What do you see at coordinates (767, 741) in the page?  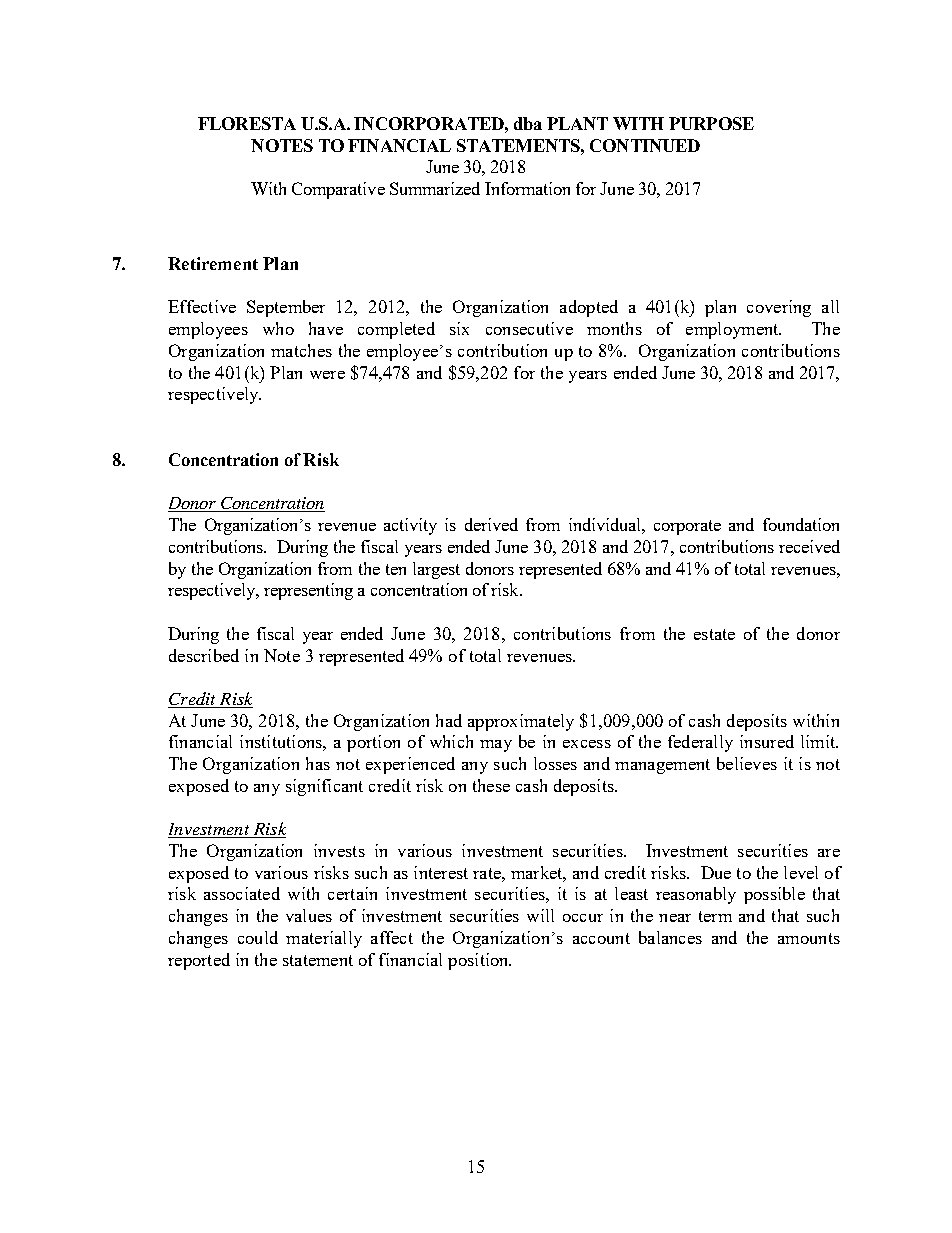 I see `insured` at bounding box center [767, 741].
